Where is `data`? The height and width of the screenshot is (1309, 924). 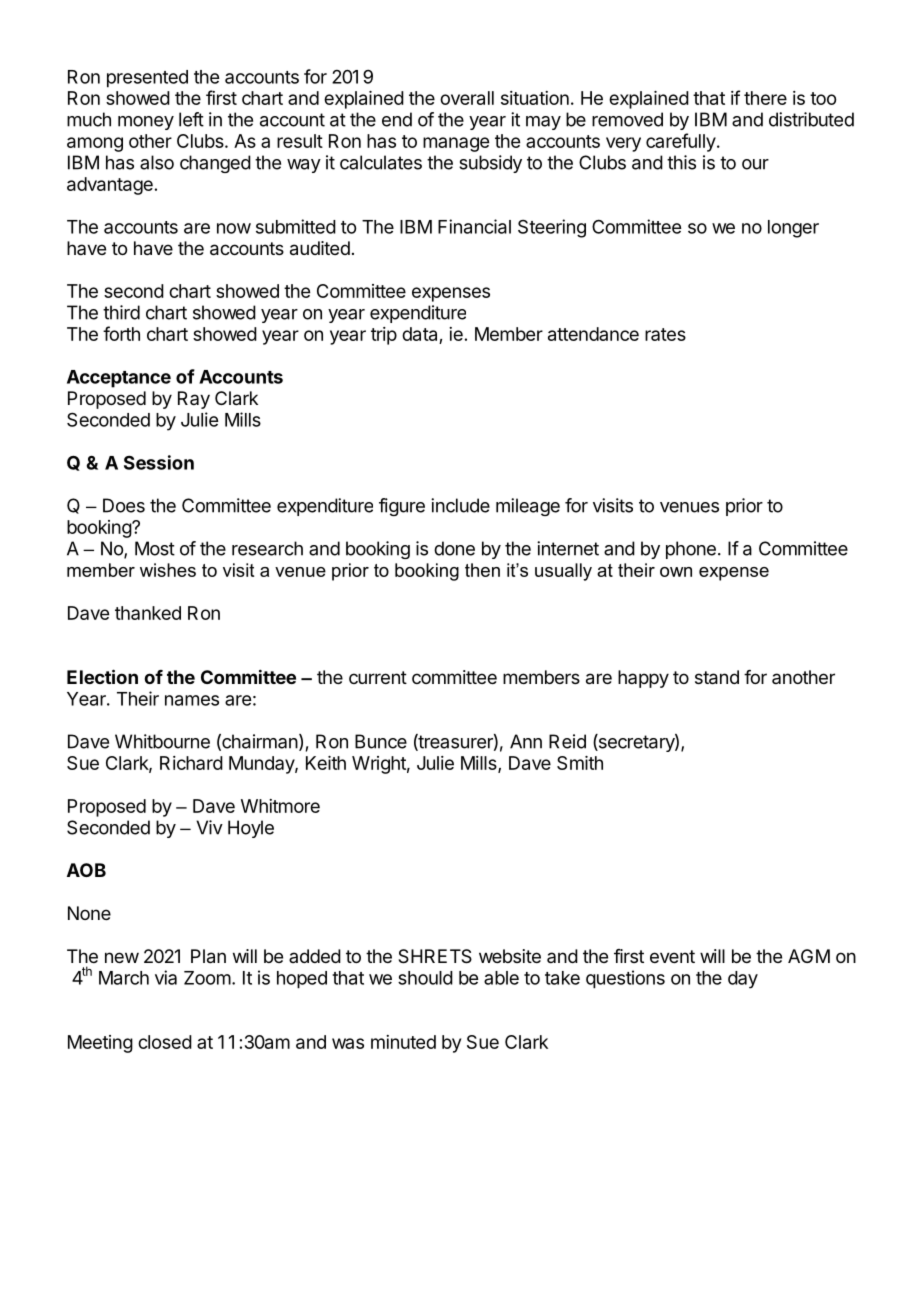
data is located at coordinates (419, 334).
